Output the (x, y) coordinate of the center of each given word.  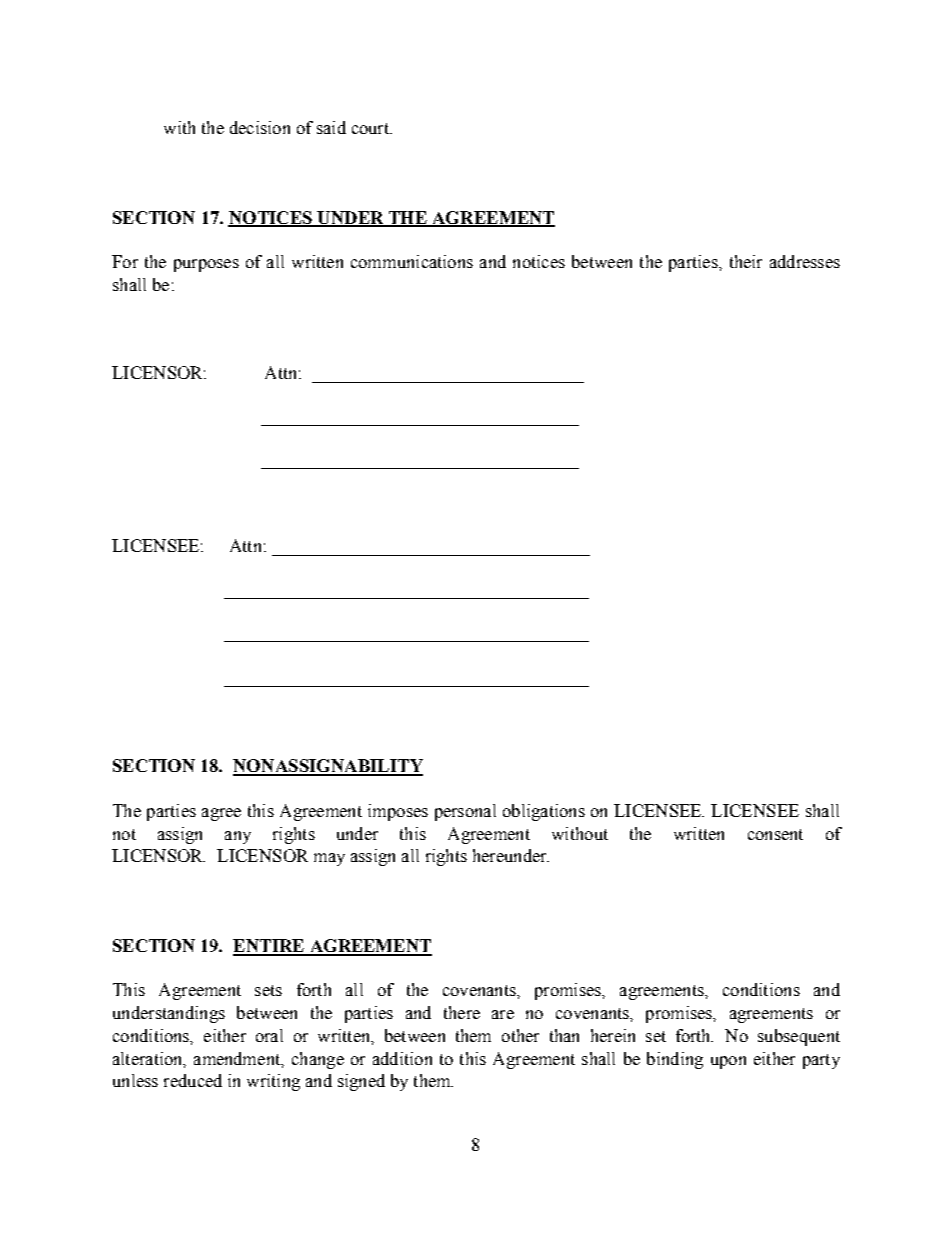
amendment (238, 1059)
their (746, 261)
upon (728, 1062)
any (238, 837)
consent (775, 834)
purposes (206, 265)
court (371, 128)
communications (412, 261)
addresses (805, 261)
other (520, 1035)
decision (260, 127)
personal (465, 812)
